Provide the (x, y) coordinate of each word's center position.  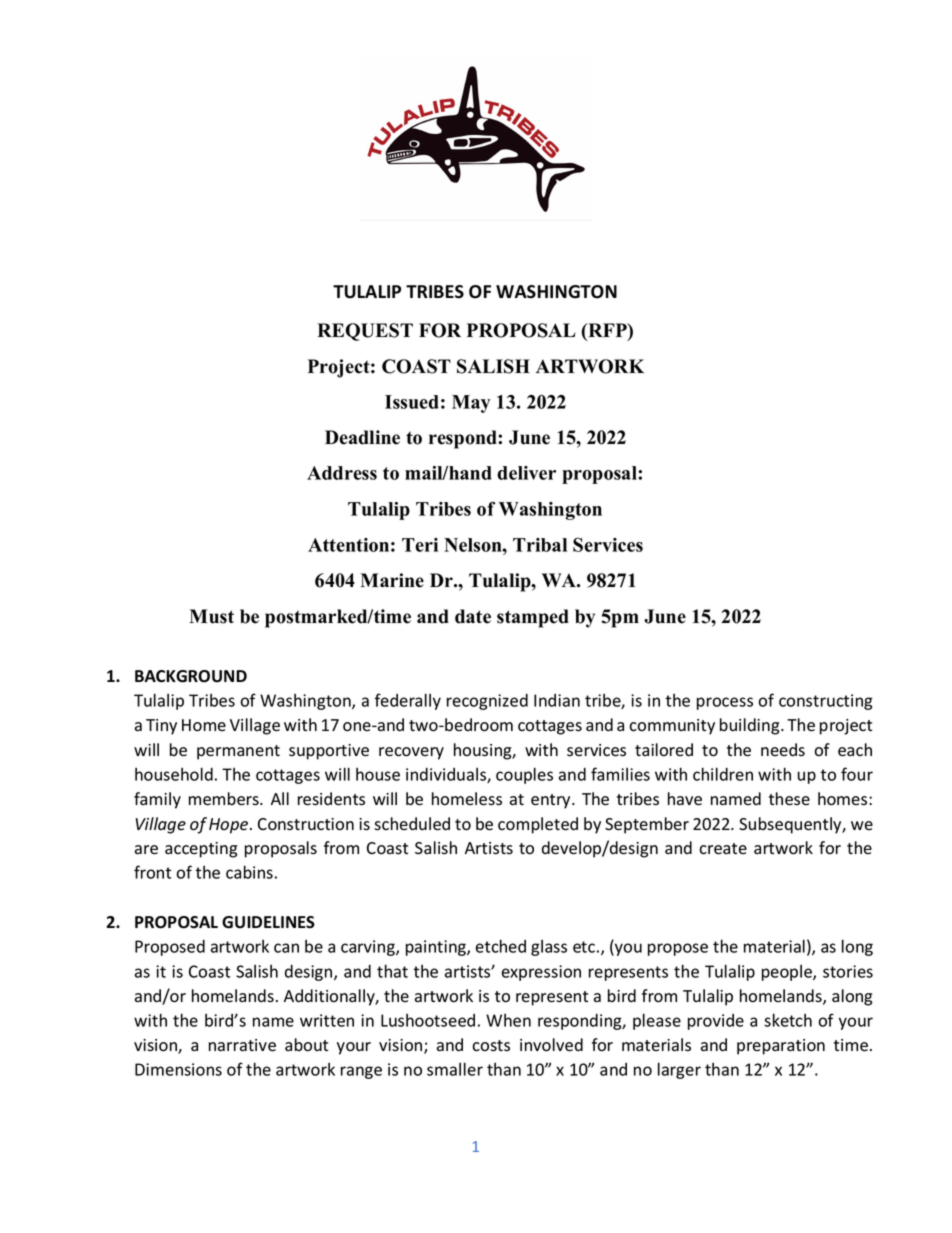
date (473, 616)
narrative (242, 1045)
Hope (230, 826)
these (789, 799)
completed (538, 825)
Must (211, 616)
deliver (526, 473)
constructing (826, 702)
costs (491, 1046)
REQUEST (365, 332)
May (471, 404)
